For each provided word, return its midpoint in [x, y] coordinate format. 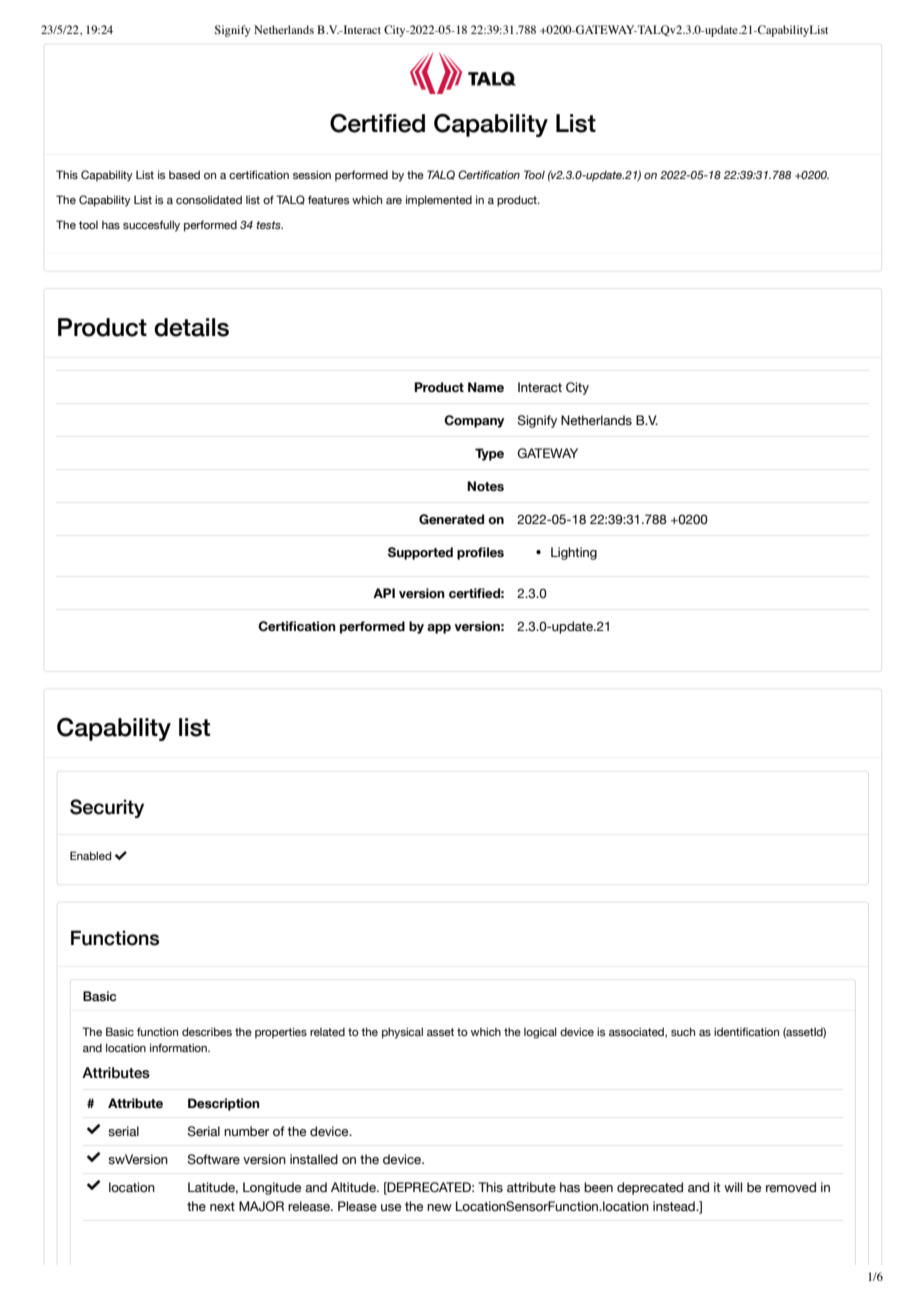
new [439, 1207]
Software [213, 1159]
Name [486, 387]
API [384, 593]
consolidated [209, 199]
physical [402, 1033]
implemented [439, 201]
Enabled [90, 855]
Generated [451, 519]
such [683, 1031]
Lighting [574, 553]
